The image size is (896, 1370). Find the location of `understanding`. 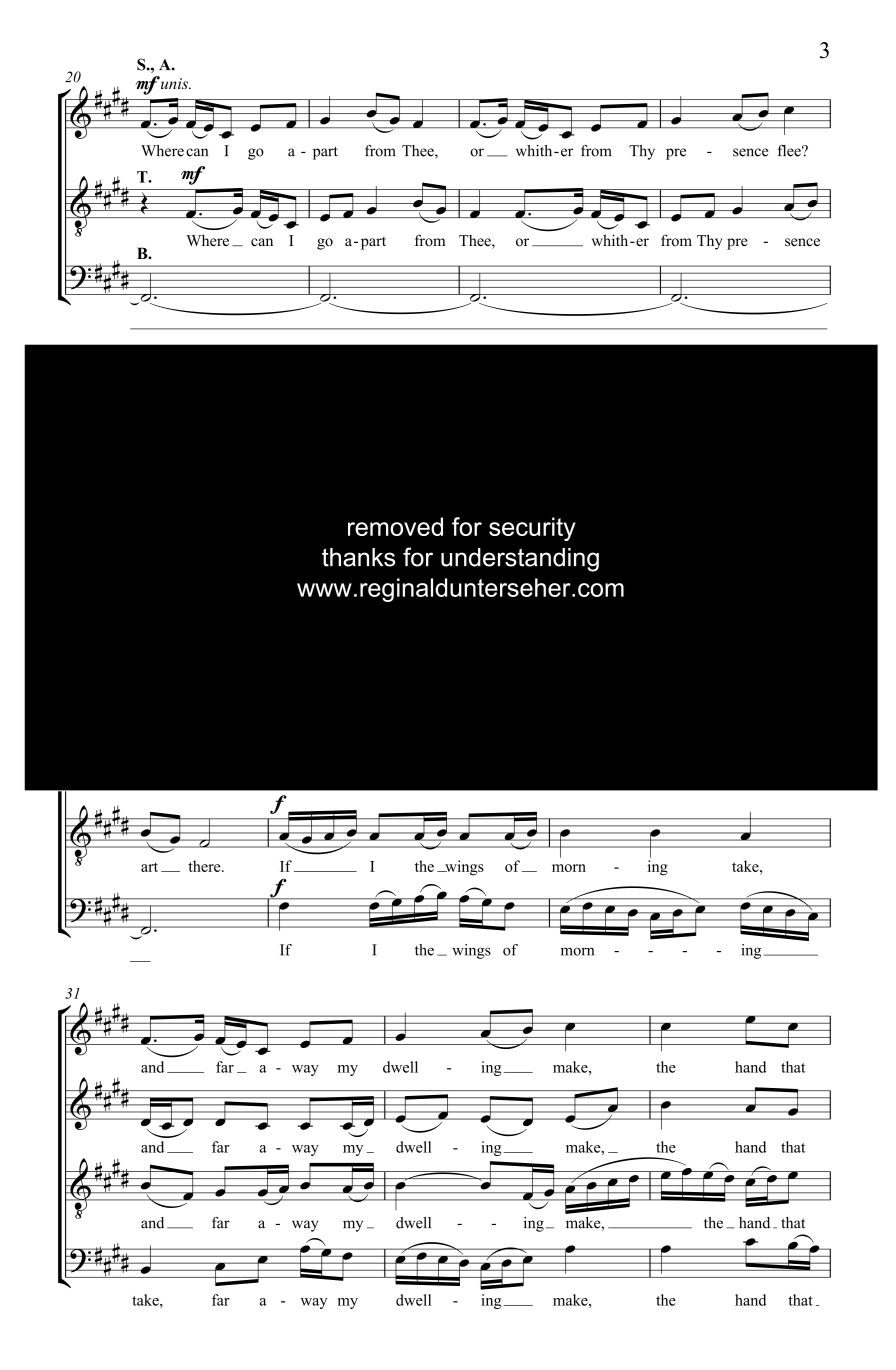

understanding is located at coordinates (520, 560).
